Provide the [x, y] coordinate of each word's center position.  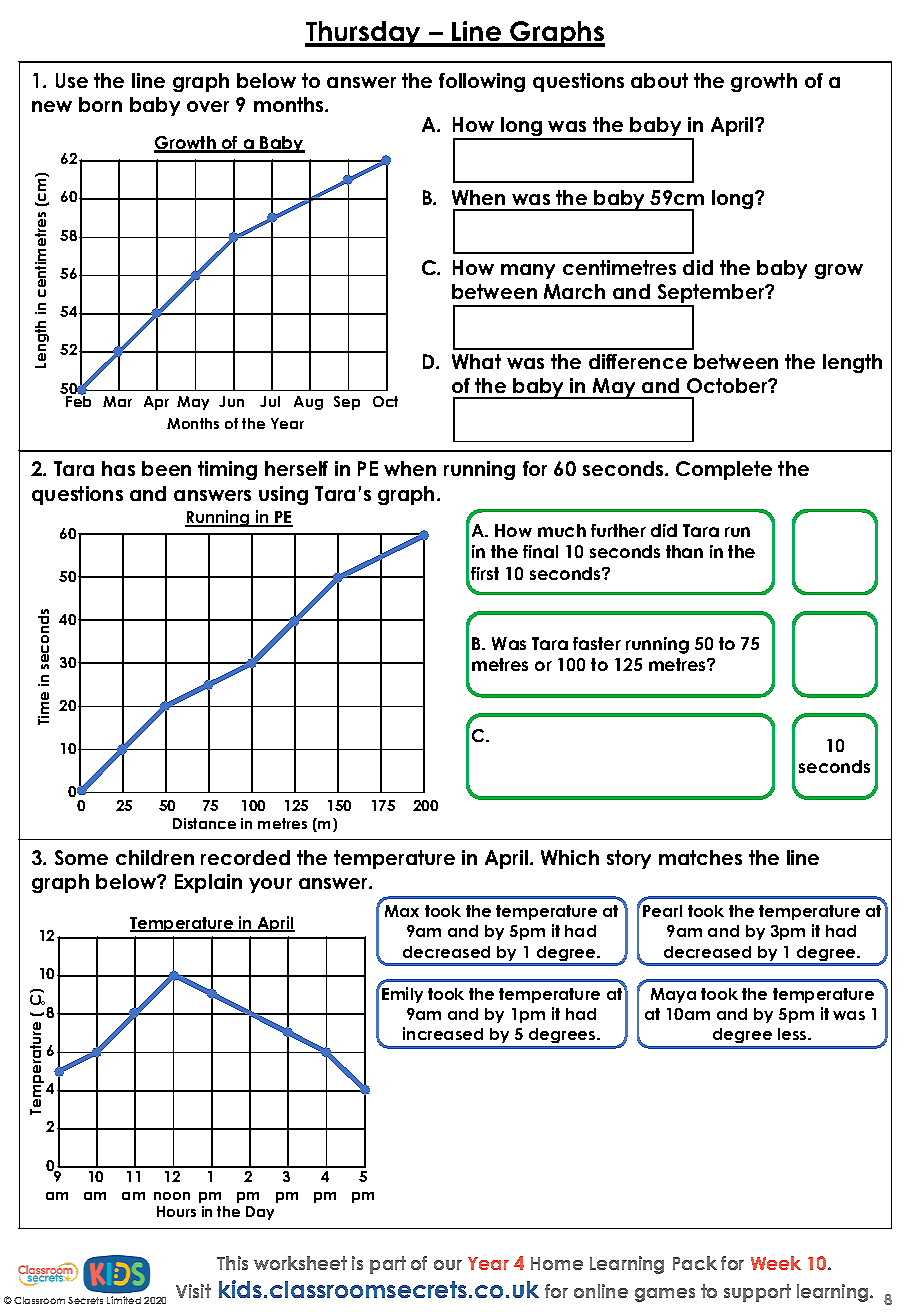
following [482, 82]
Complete [724, 470]
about [659, 80]
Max [402, 911]
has [118, 468]
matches [700, 857]
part [388, 1265]
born [100, 104]
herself [296, 468]
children [155, 857]
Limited [124, 1300]
